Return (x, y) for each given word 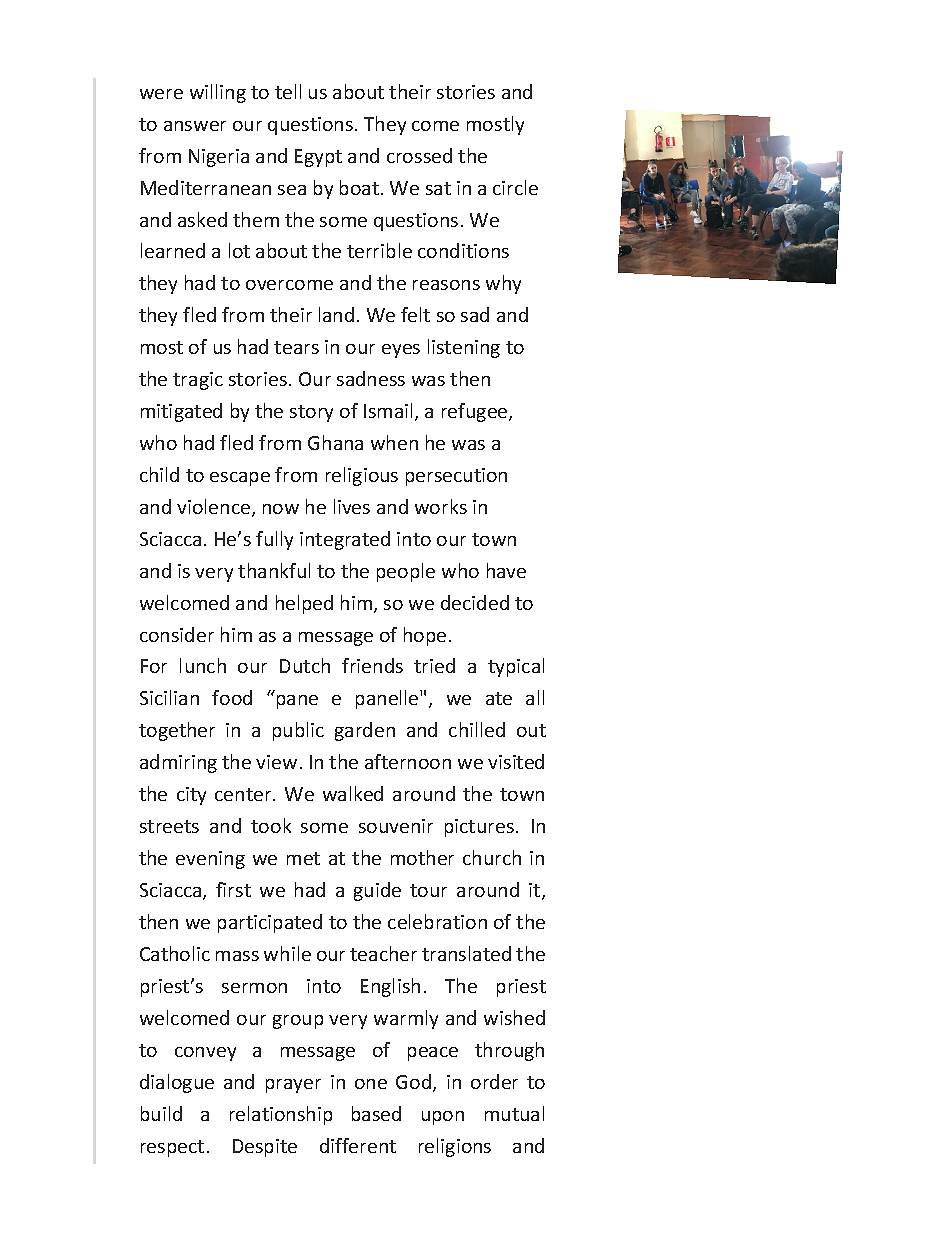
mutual (514, 1113)
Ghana (335, 442)
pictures (481, 828)
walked (353, 793)
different (358, 1145)
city (191, 796)
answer (195, 126)
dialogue (177, 1083)
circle (515, 187)
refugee (476, 412)
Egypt (318, 158)
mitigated (181, 412)
